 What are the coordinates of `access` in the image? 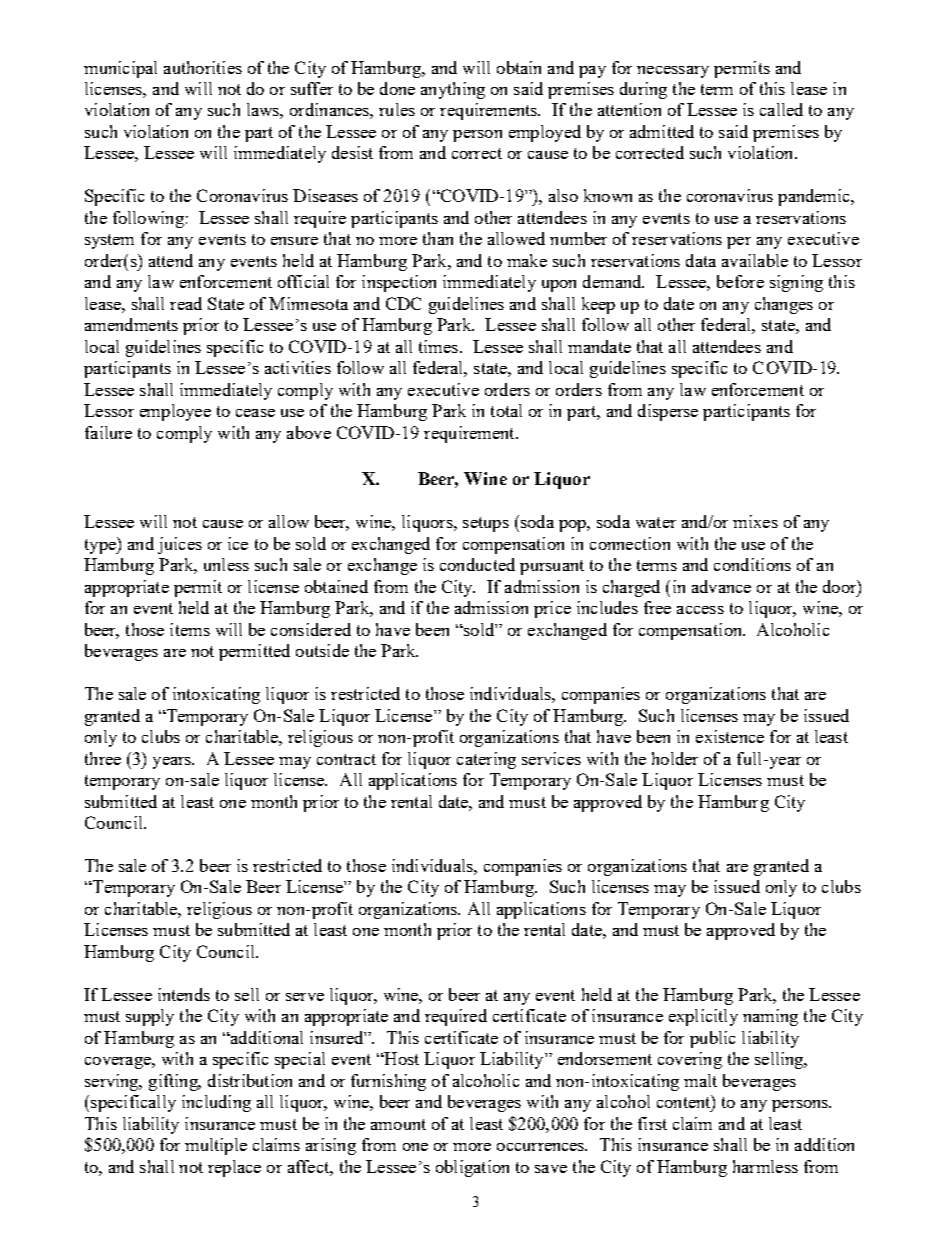 It's located at (700, 610).
